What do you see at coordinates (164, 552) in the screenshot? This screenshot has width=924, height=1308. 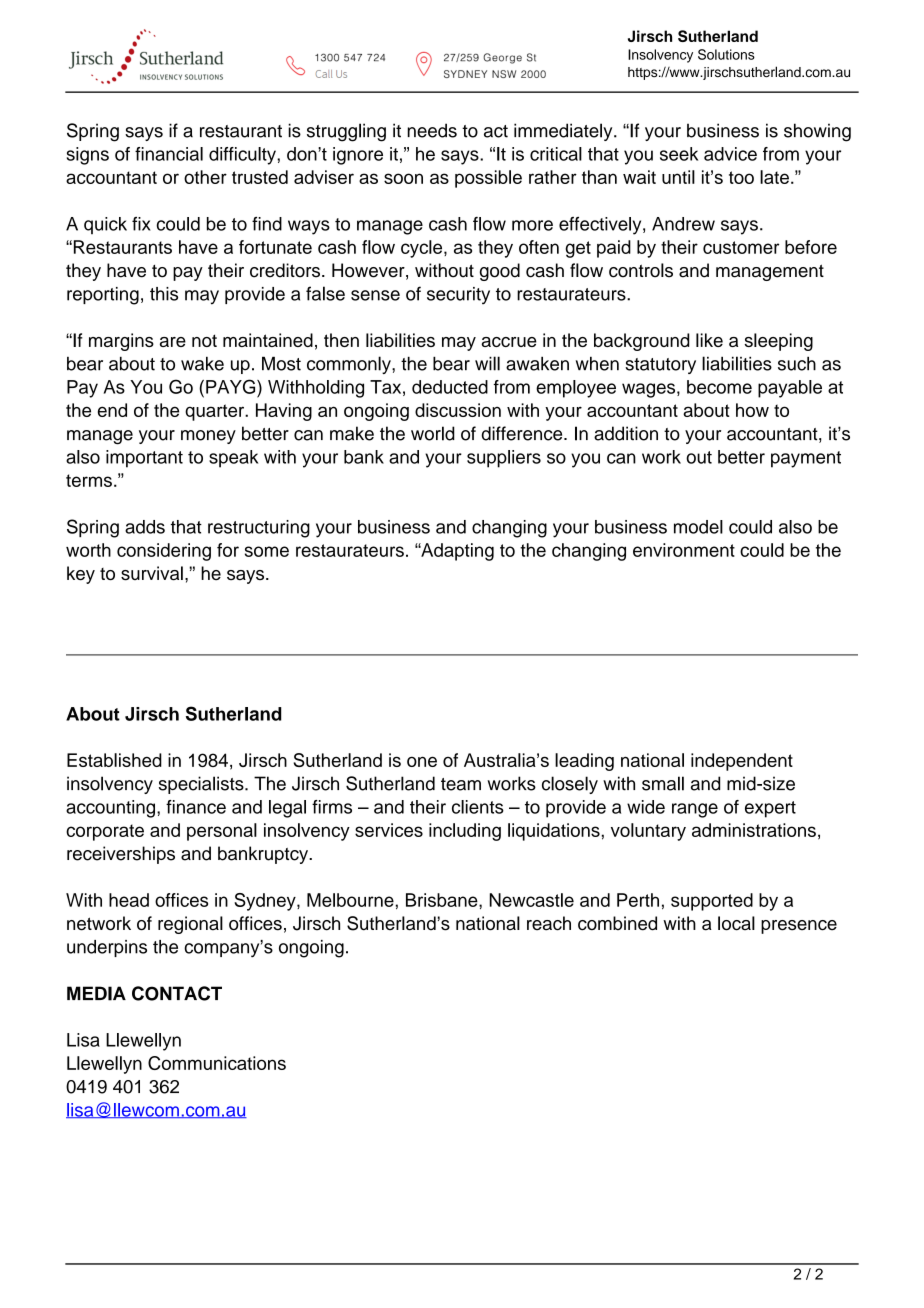 I see `considering` at bounding box center [164, 552].
